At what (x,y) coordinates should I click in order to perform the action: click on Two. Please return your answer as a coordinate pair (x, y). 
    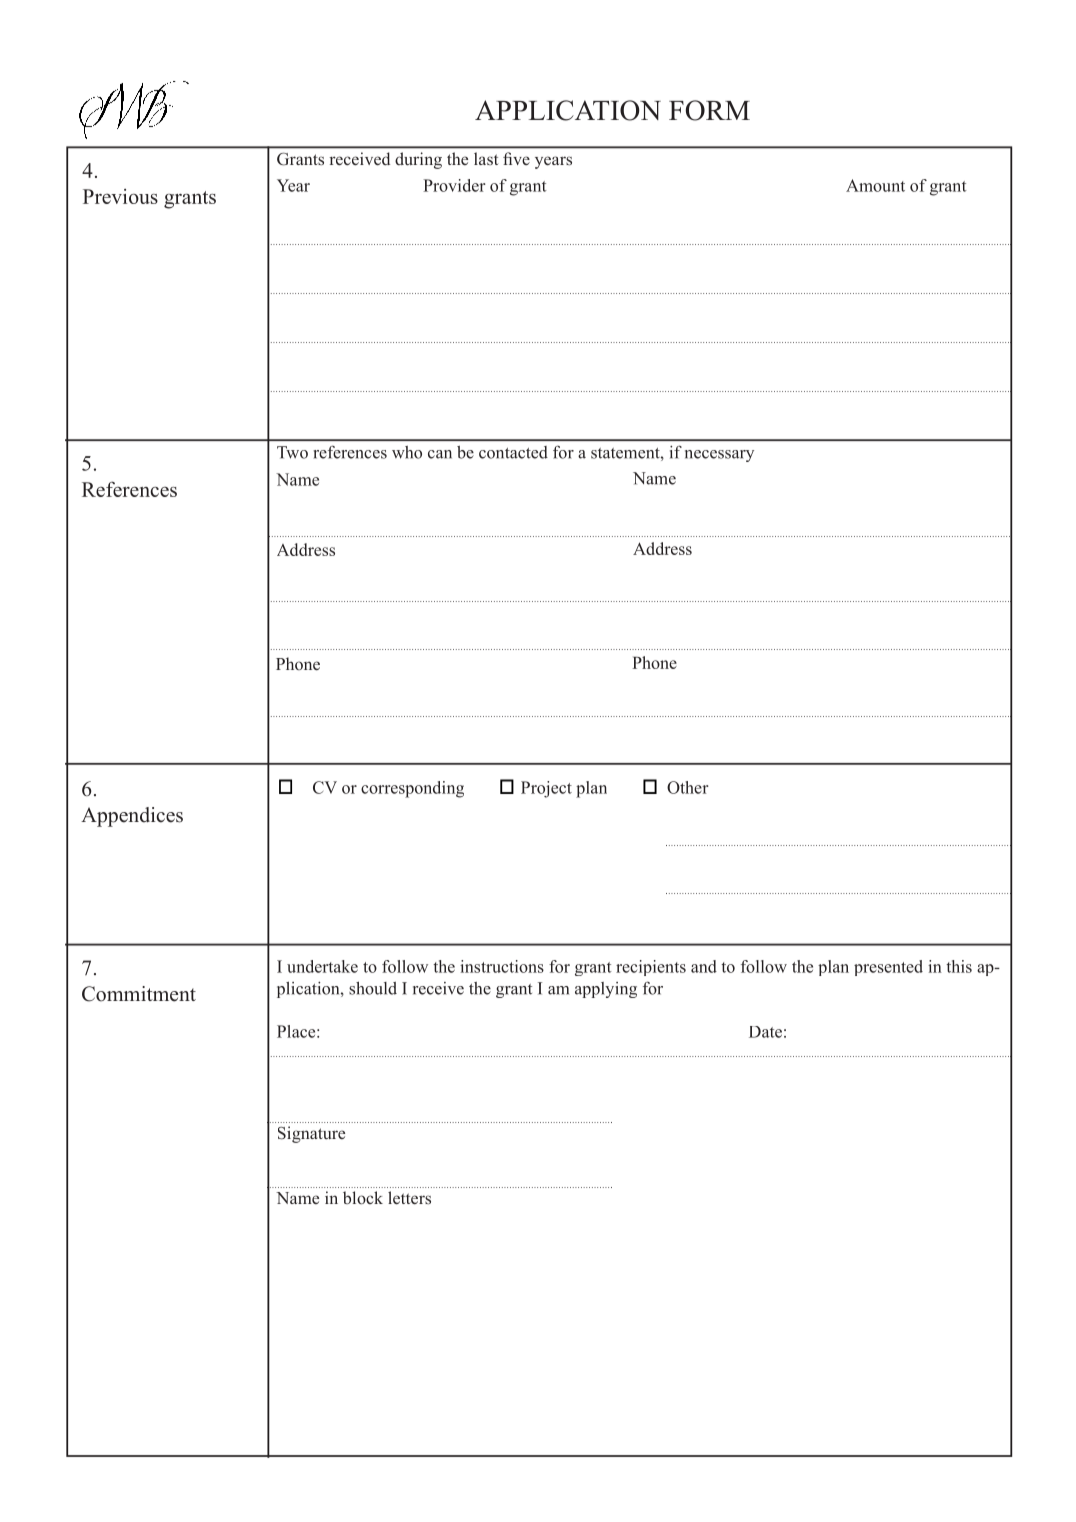
    Looking at the image, I should click on (292, 452).
